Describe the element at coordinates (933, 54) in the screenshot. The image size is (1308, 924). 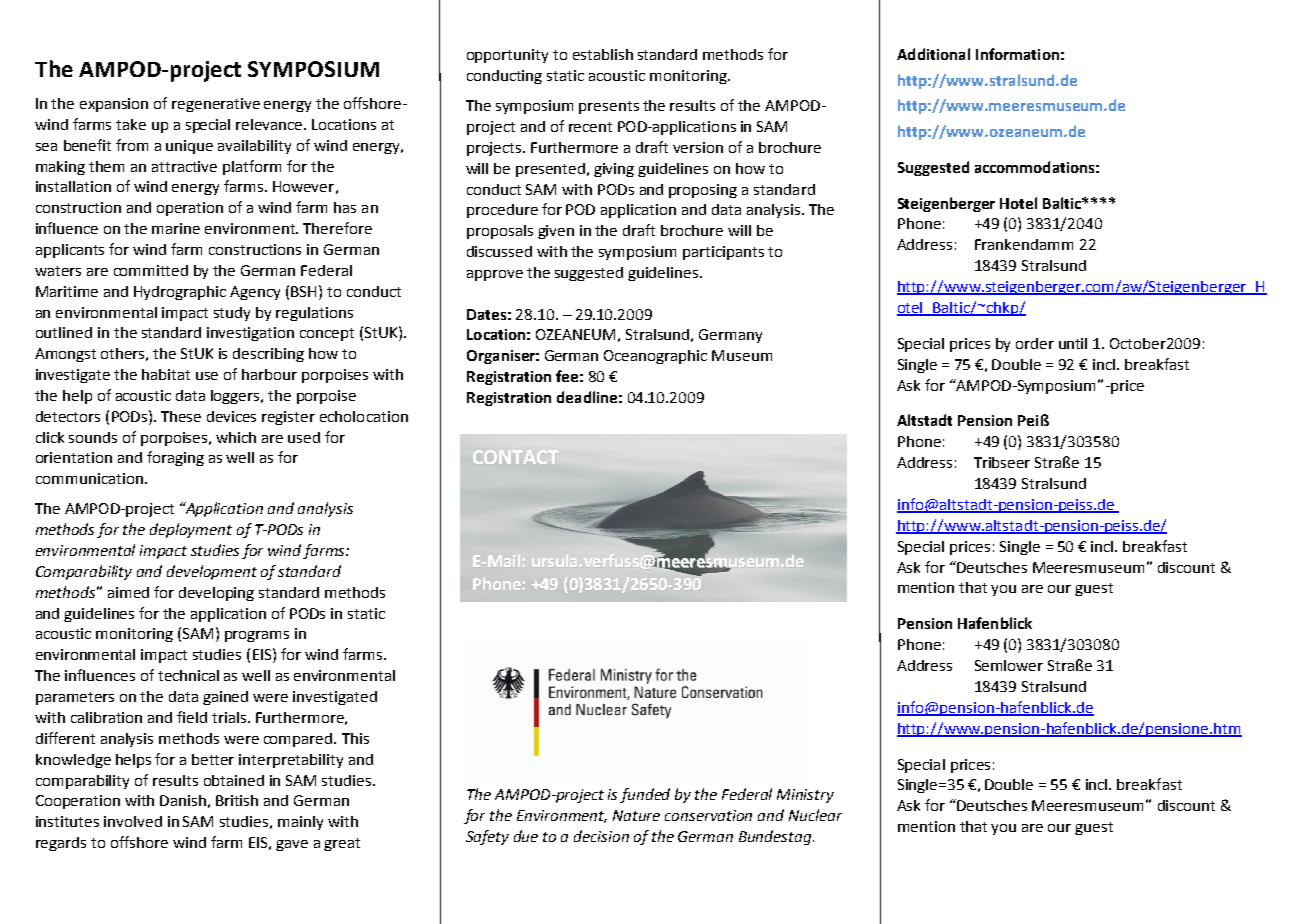
I see `Additional` at that location.
